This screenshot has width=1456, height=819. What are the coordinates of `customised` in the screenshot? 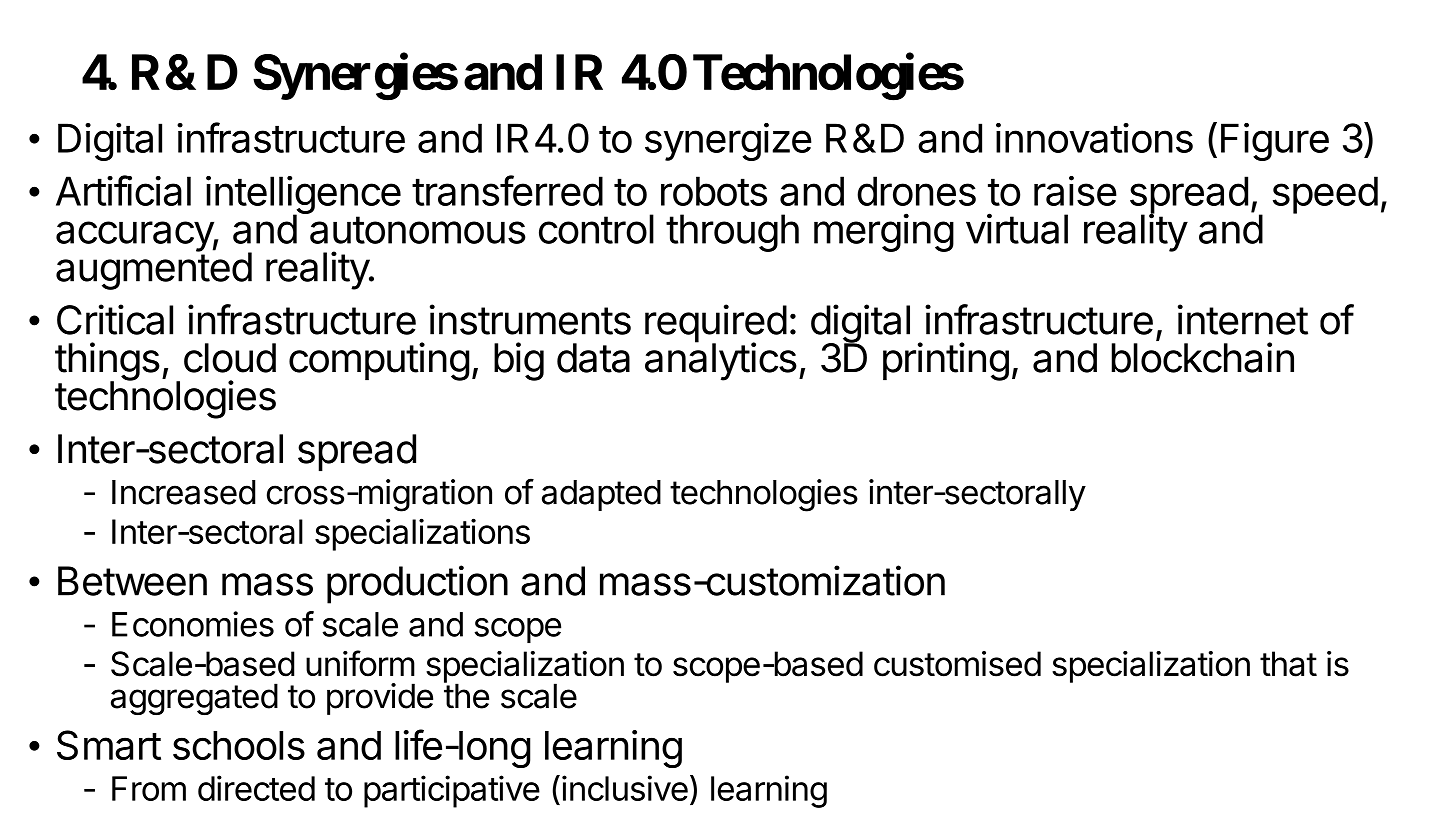 It's located at (957, 664).
